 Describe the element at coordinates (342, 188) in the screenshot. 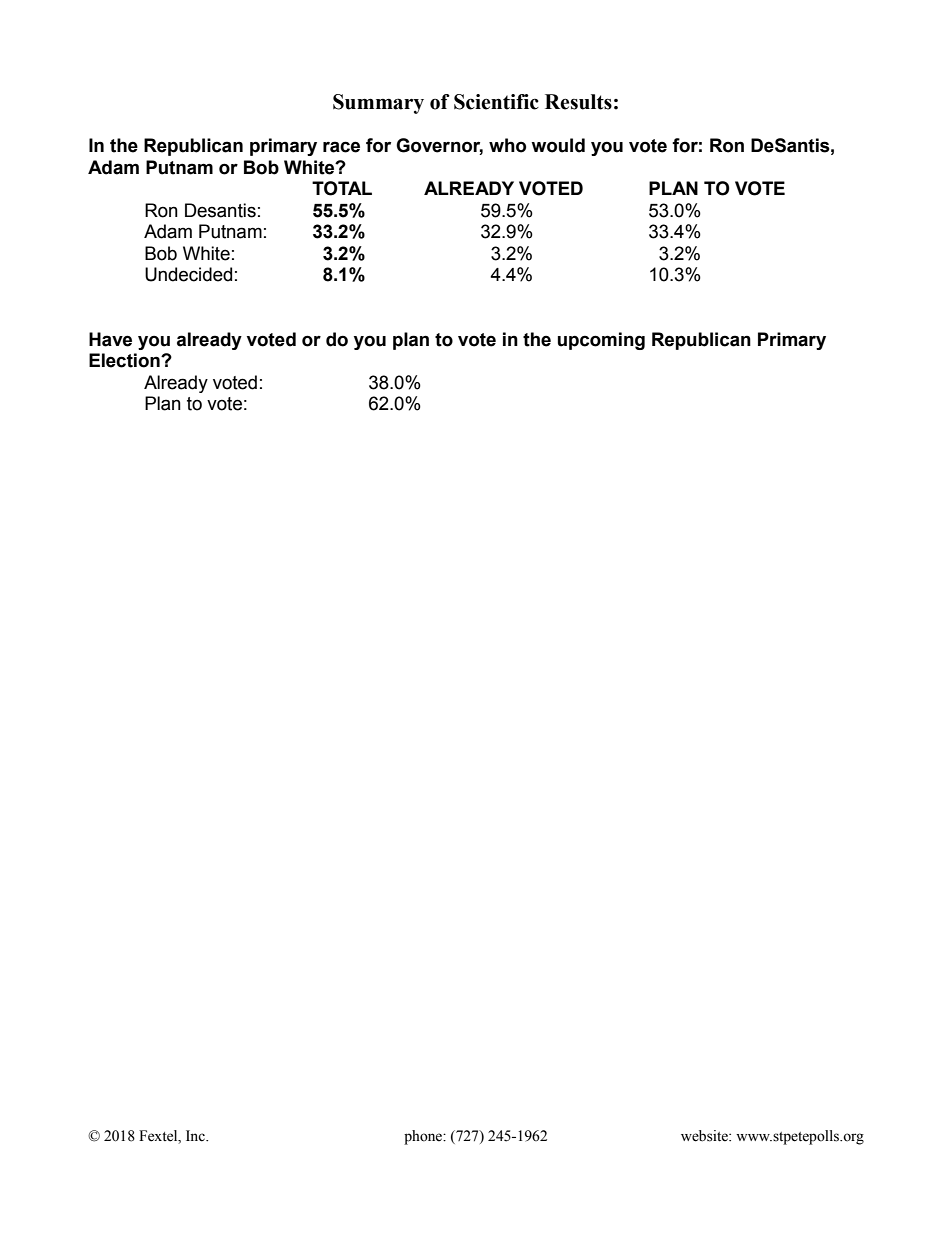

I see `TOTAL` at that location.
